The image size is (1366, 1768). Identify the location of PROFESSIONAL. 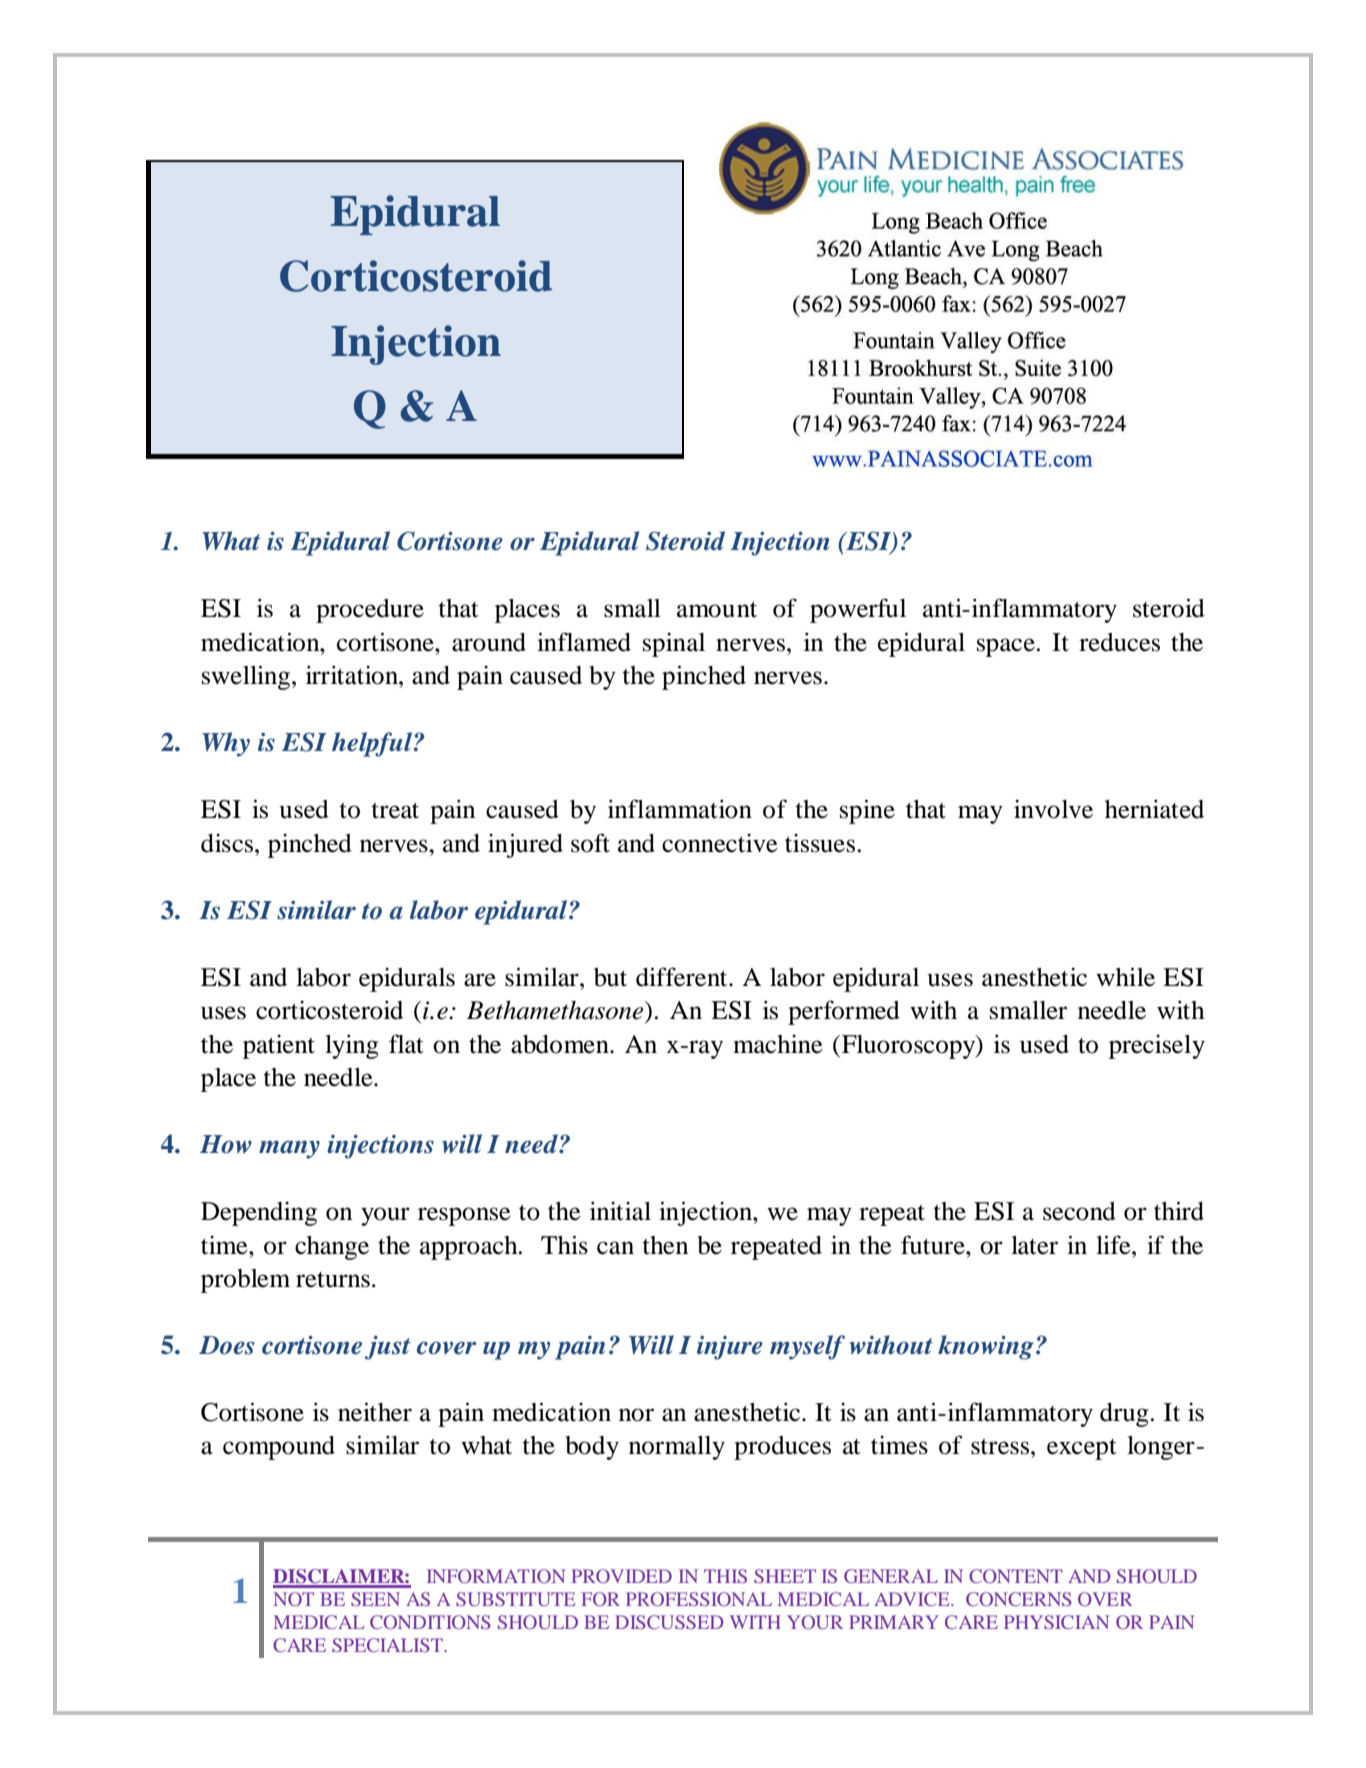
(699, 1599).
